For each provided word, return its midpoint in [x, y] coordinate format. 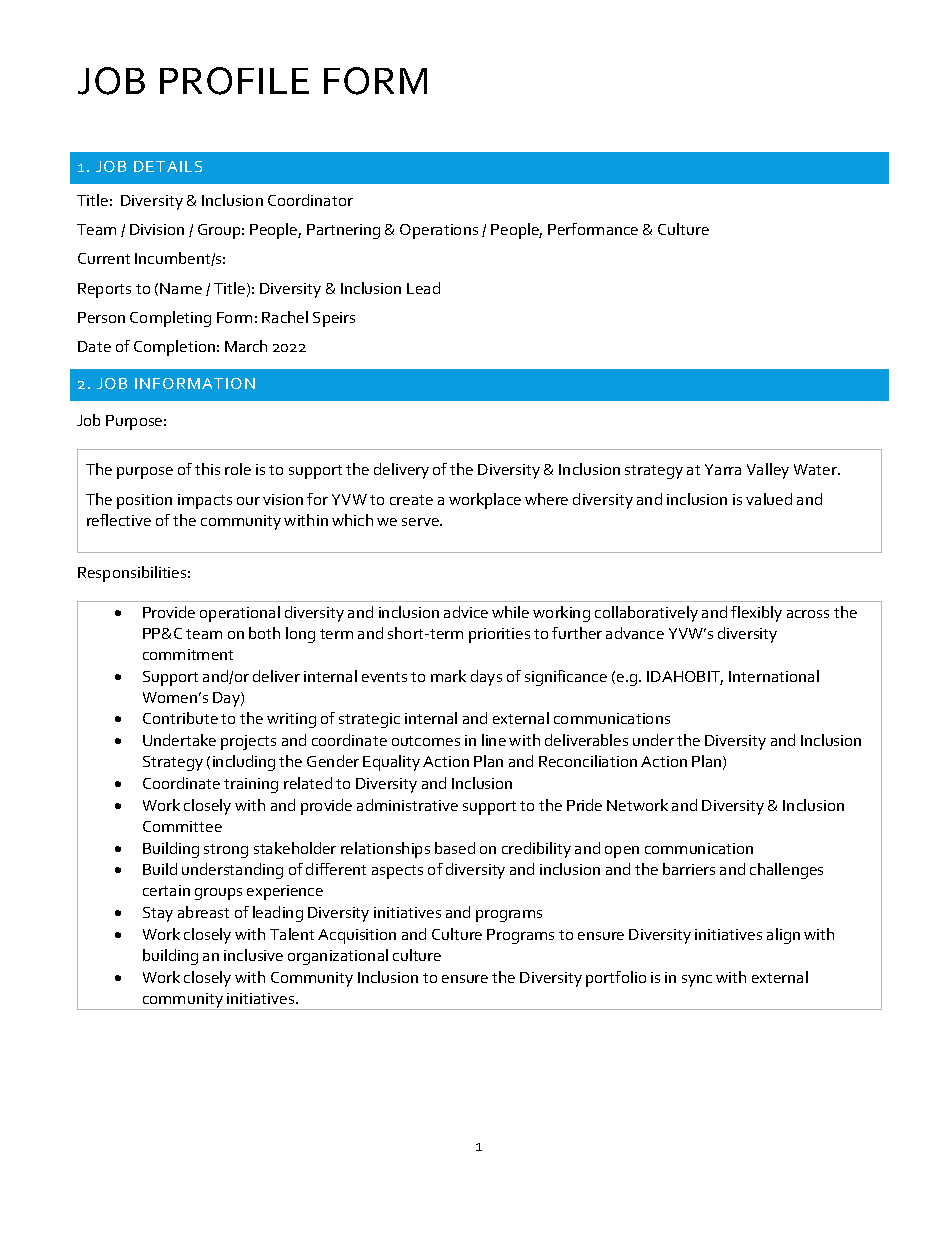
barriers [689, 869]
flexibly [756, 614]
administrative [407, 805]
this [207, 469]
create [411, 500]
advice [466, 612]
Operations [439, 231]
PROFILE [234, 81]
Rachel [285, 317]
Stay [158, 914]
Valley [768, 471]
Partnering [343, 231]
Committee [182, 826]
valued [769, 499]
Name [181, 288]
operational [240, 614]
